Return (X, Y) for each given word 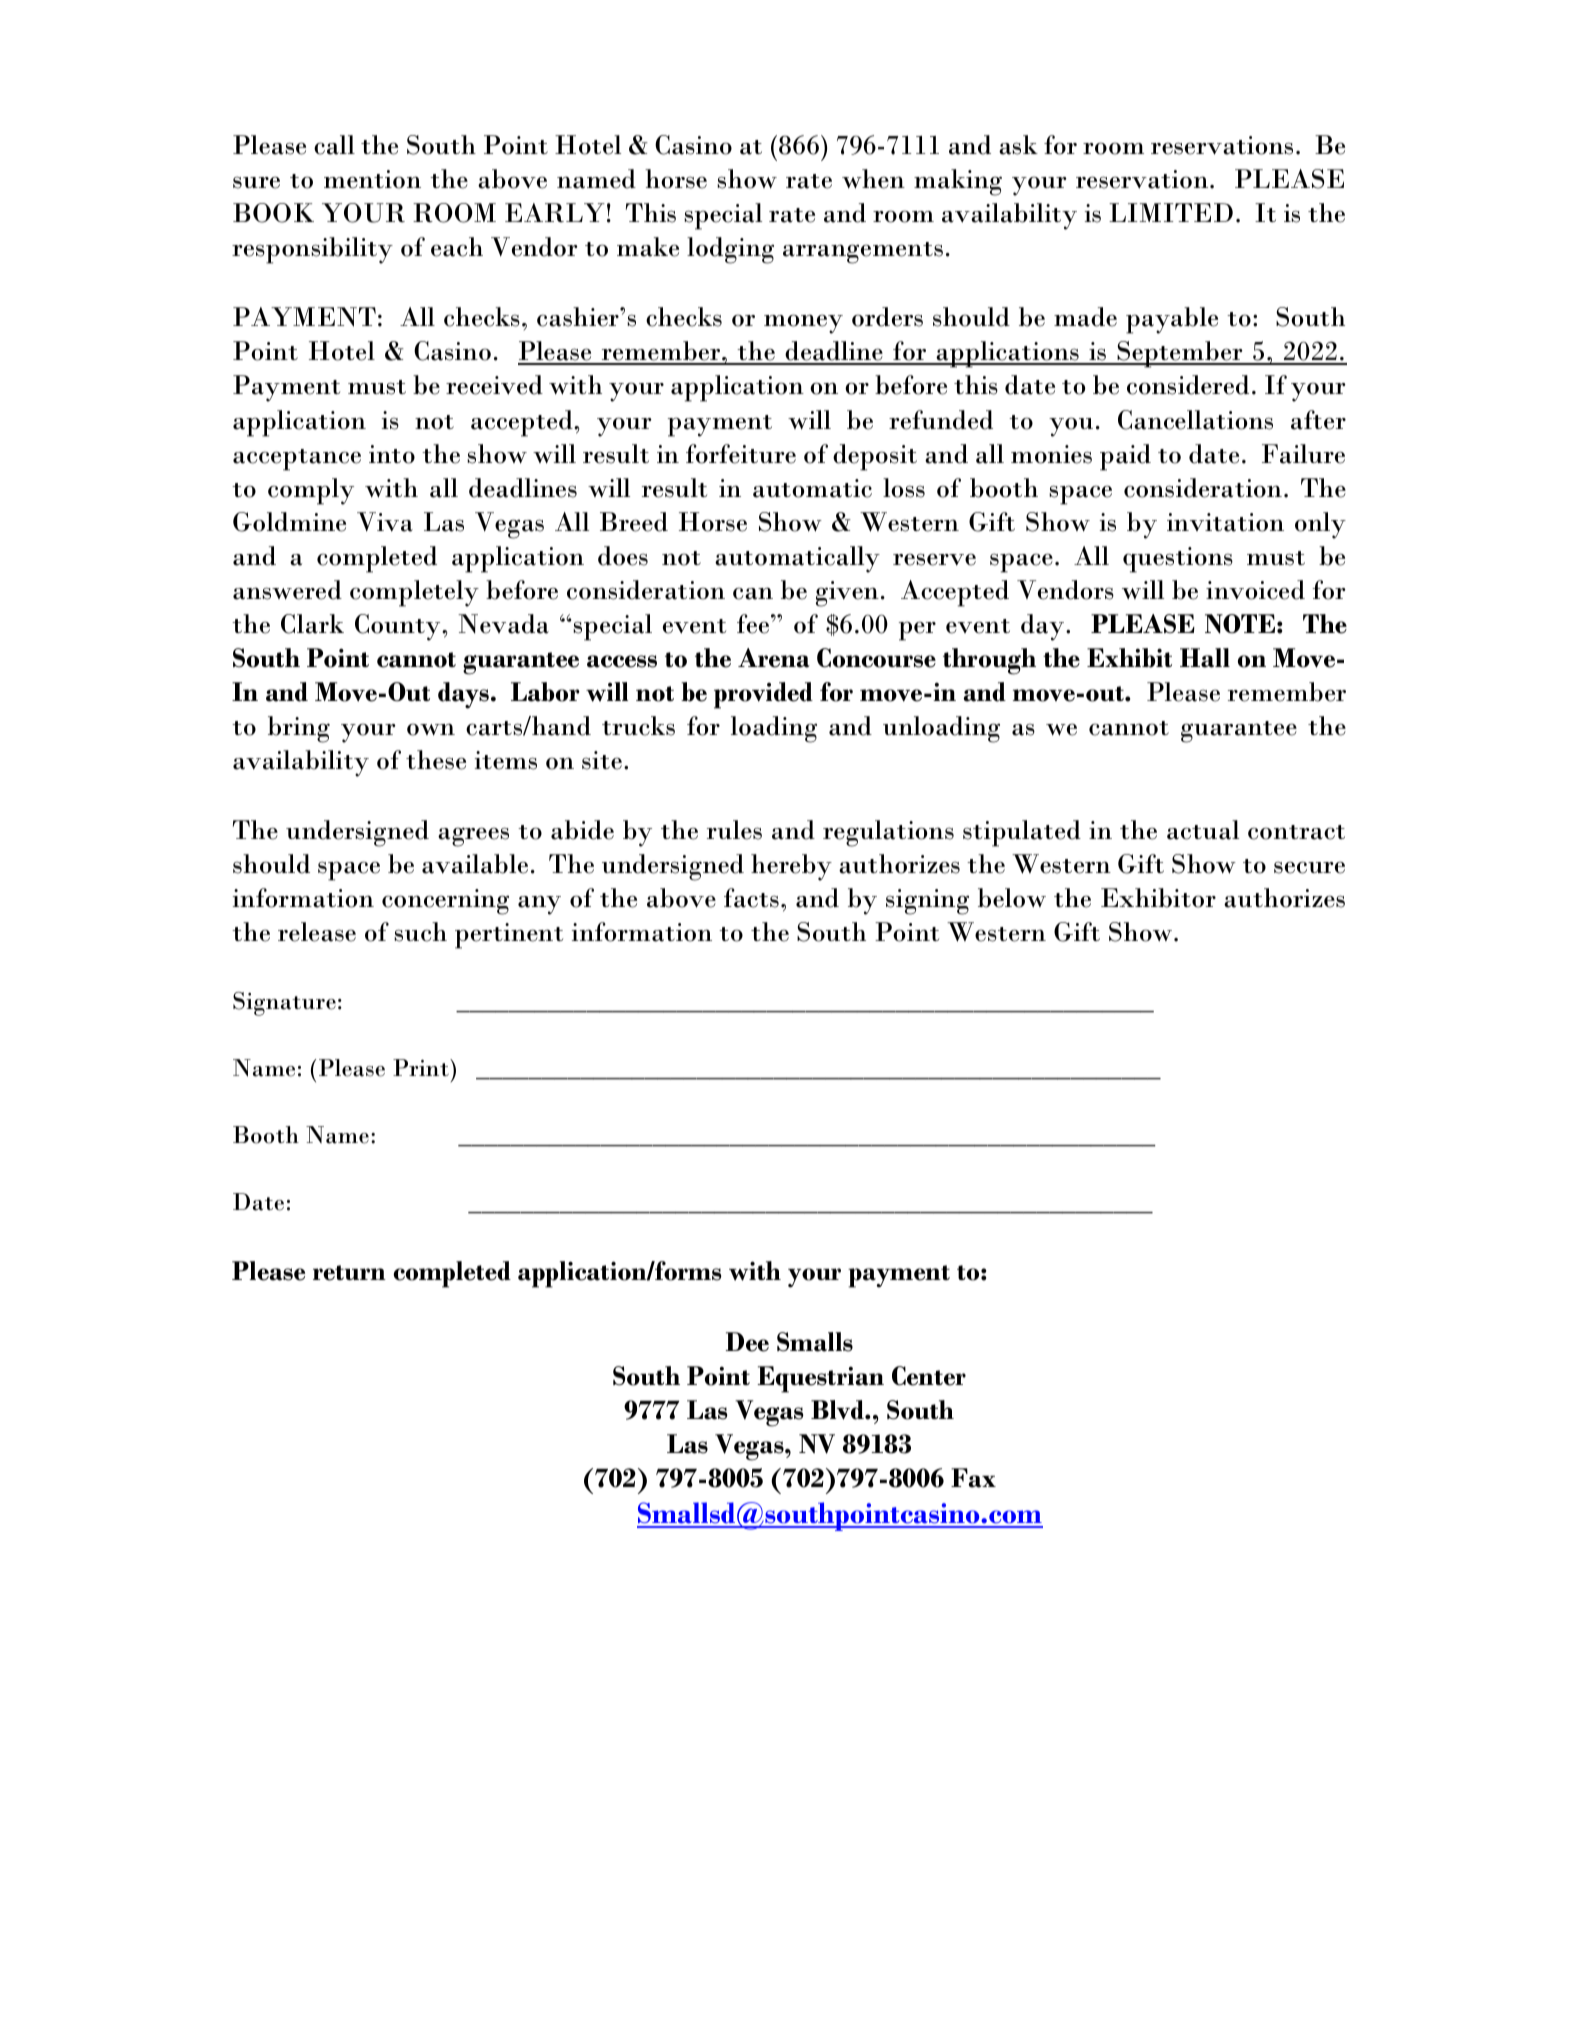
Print (422, 1067)
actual (1203, 830)
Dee (747, 1342)
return (349, 1273)
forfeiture (741, 454)
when (873, 179)
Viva (385, 522)
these (436, 760)
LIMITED (1171, 212)
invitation (1225, 522)
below (1012, 898)
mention (372, 179)
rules (734, 830)
